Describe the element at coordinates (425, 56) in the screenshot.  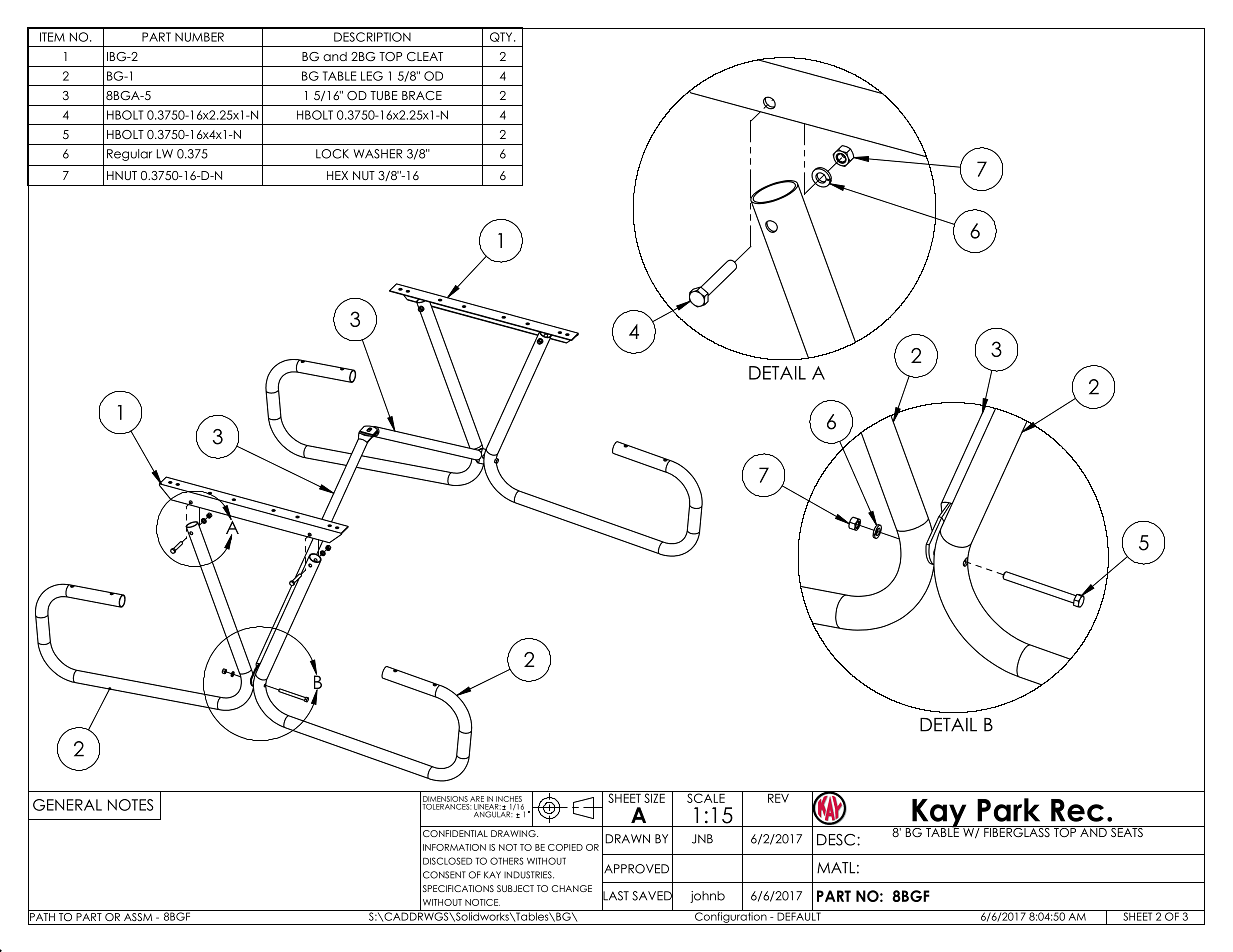
I see `CLEAT` at that location.
